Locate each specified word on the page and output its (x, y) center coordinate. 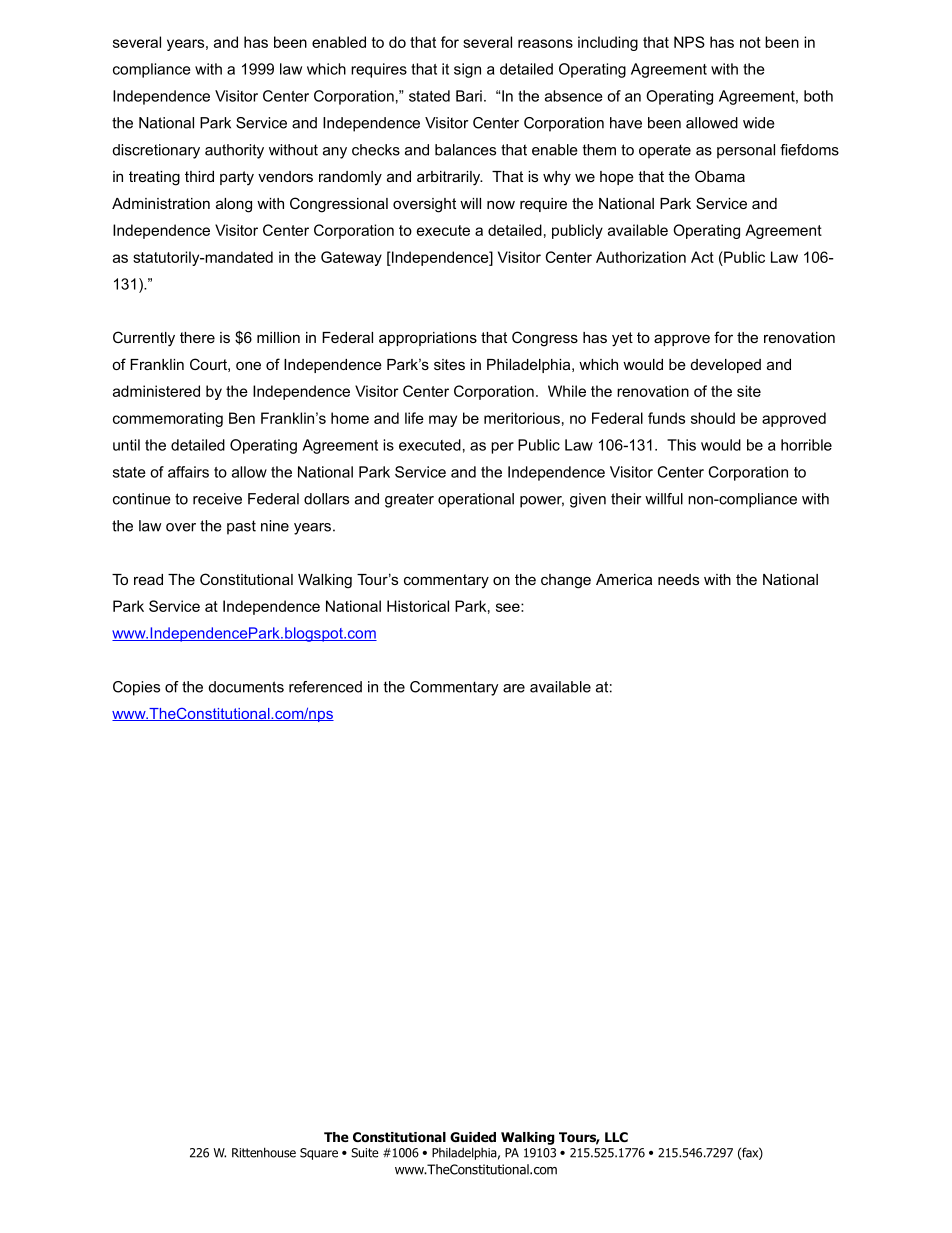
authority (234, 151)
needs (678, 579)
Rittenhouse (264, 1152)
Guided (473, 1137)
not (750, 42)
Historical (418, 606)
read (148, 579)
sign (467, 70)
